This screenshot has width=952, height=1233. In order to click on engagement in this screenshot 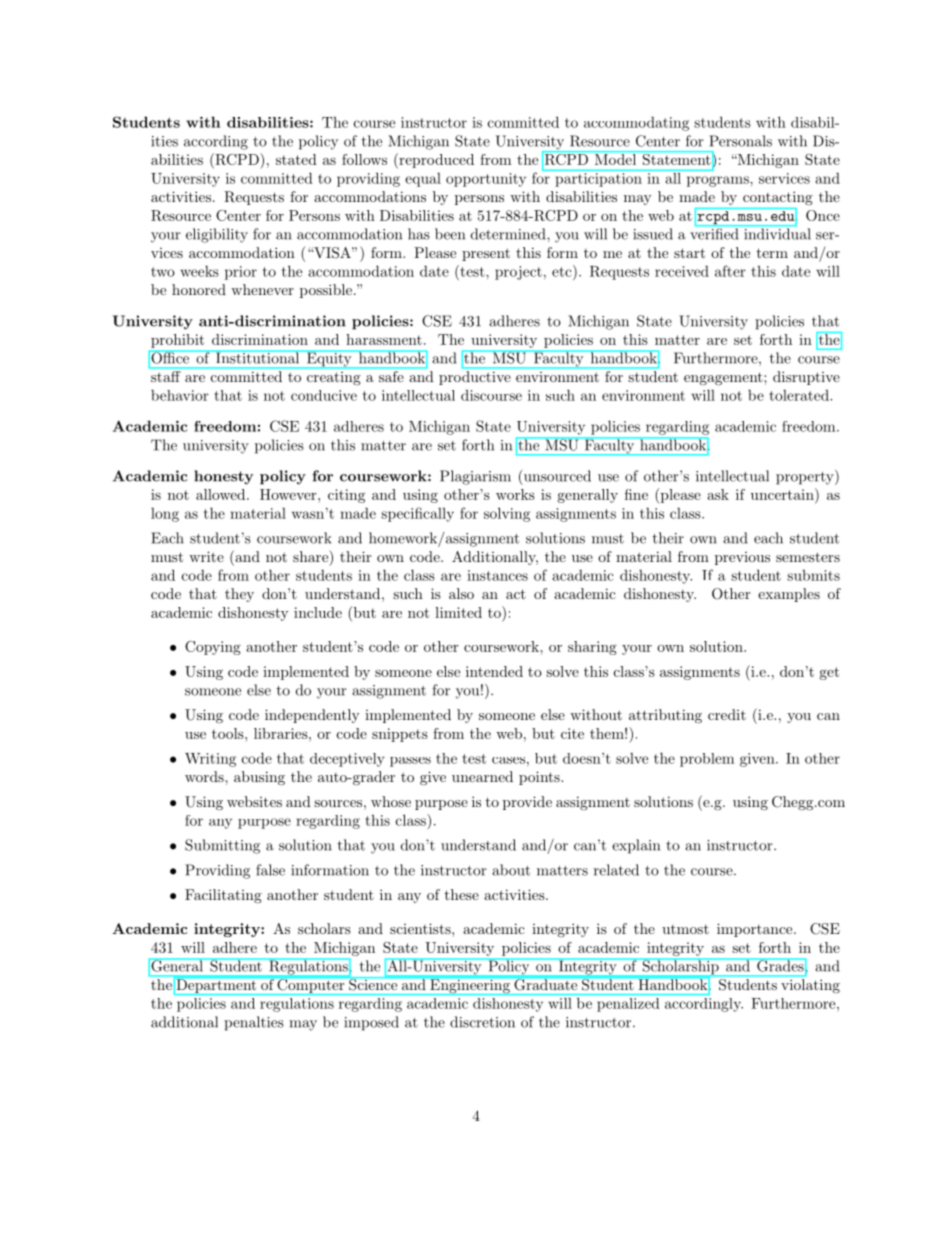, I will do `click(723, 378)`.
